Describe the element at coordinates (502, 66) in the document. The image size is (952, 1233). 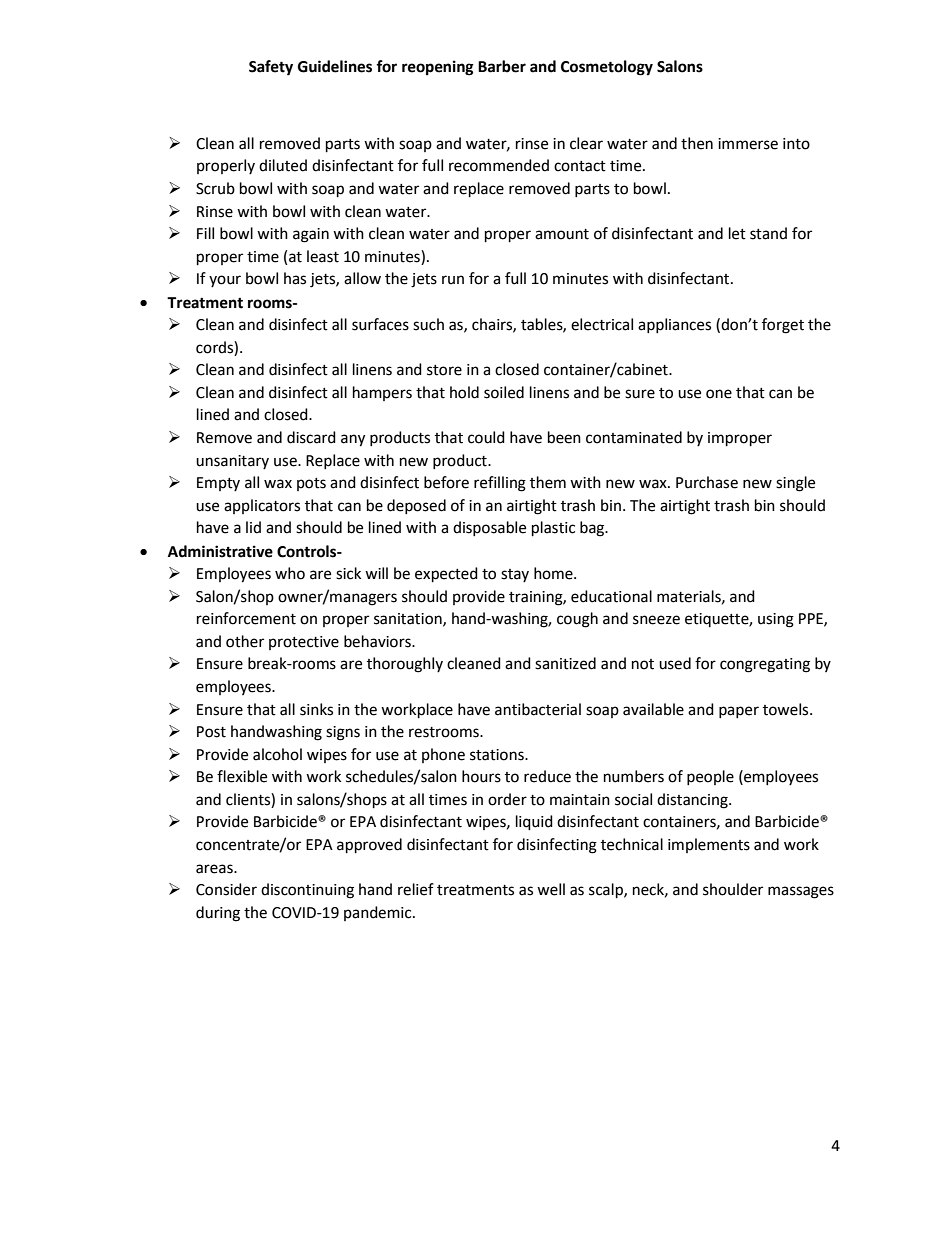
I see `Barber` at that location.
